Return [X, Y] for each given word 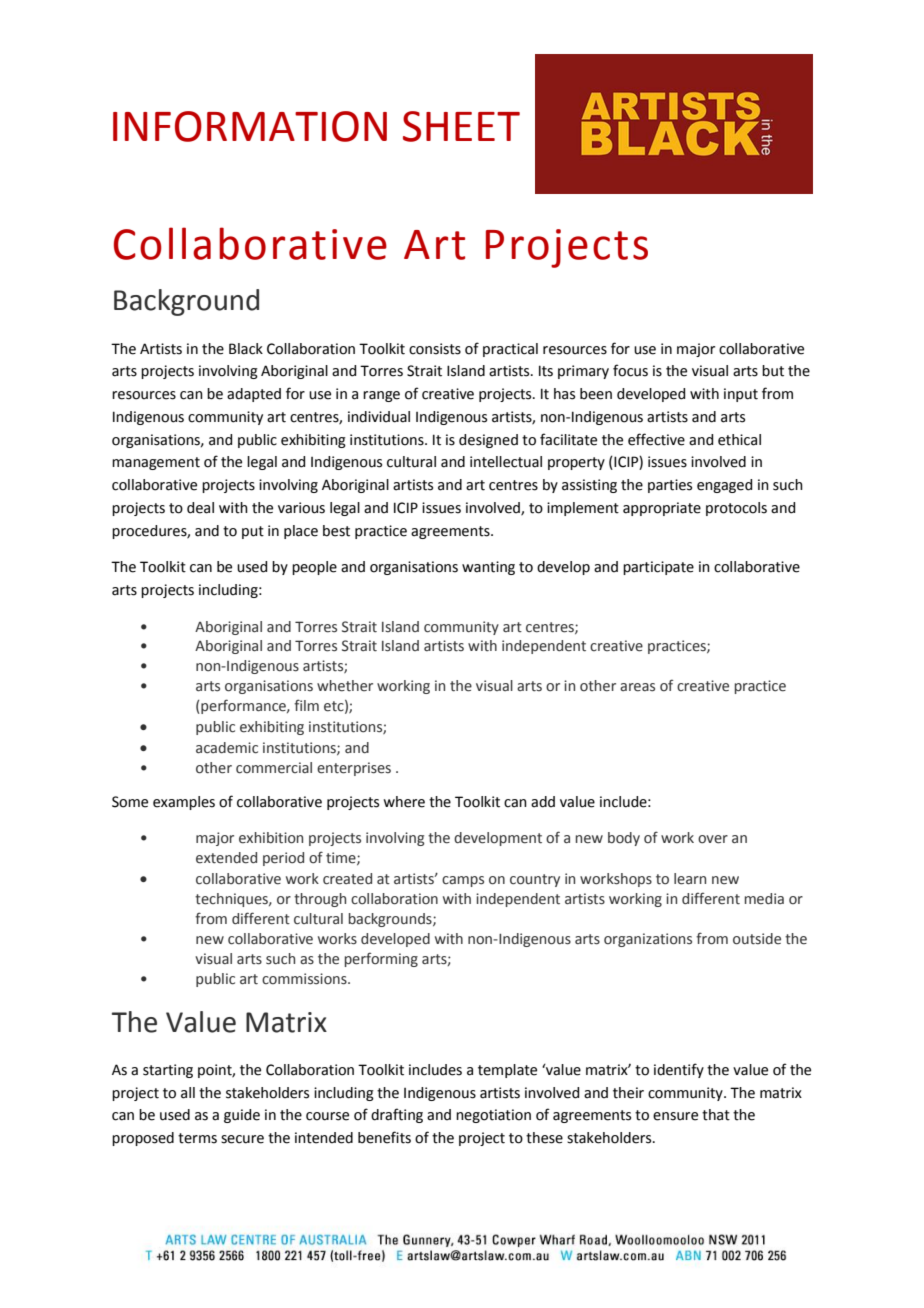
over [713, 839]
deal [200, 508]
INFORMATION [250, 126]
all [188, 1093]
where [404, 802]
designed [488, 441]
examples [184, 803]
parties [670, 486]
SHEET [461, 126]
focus [630, 370]
